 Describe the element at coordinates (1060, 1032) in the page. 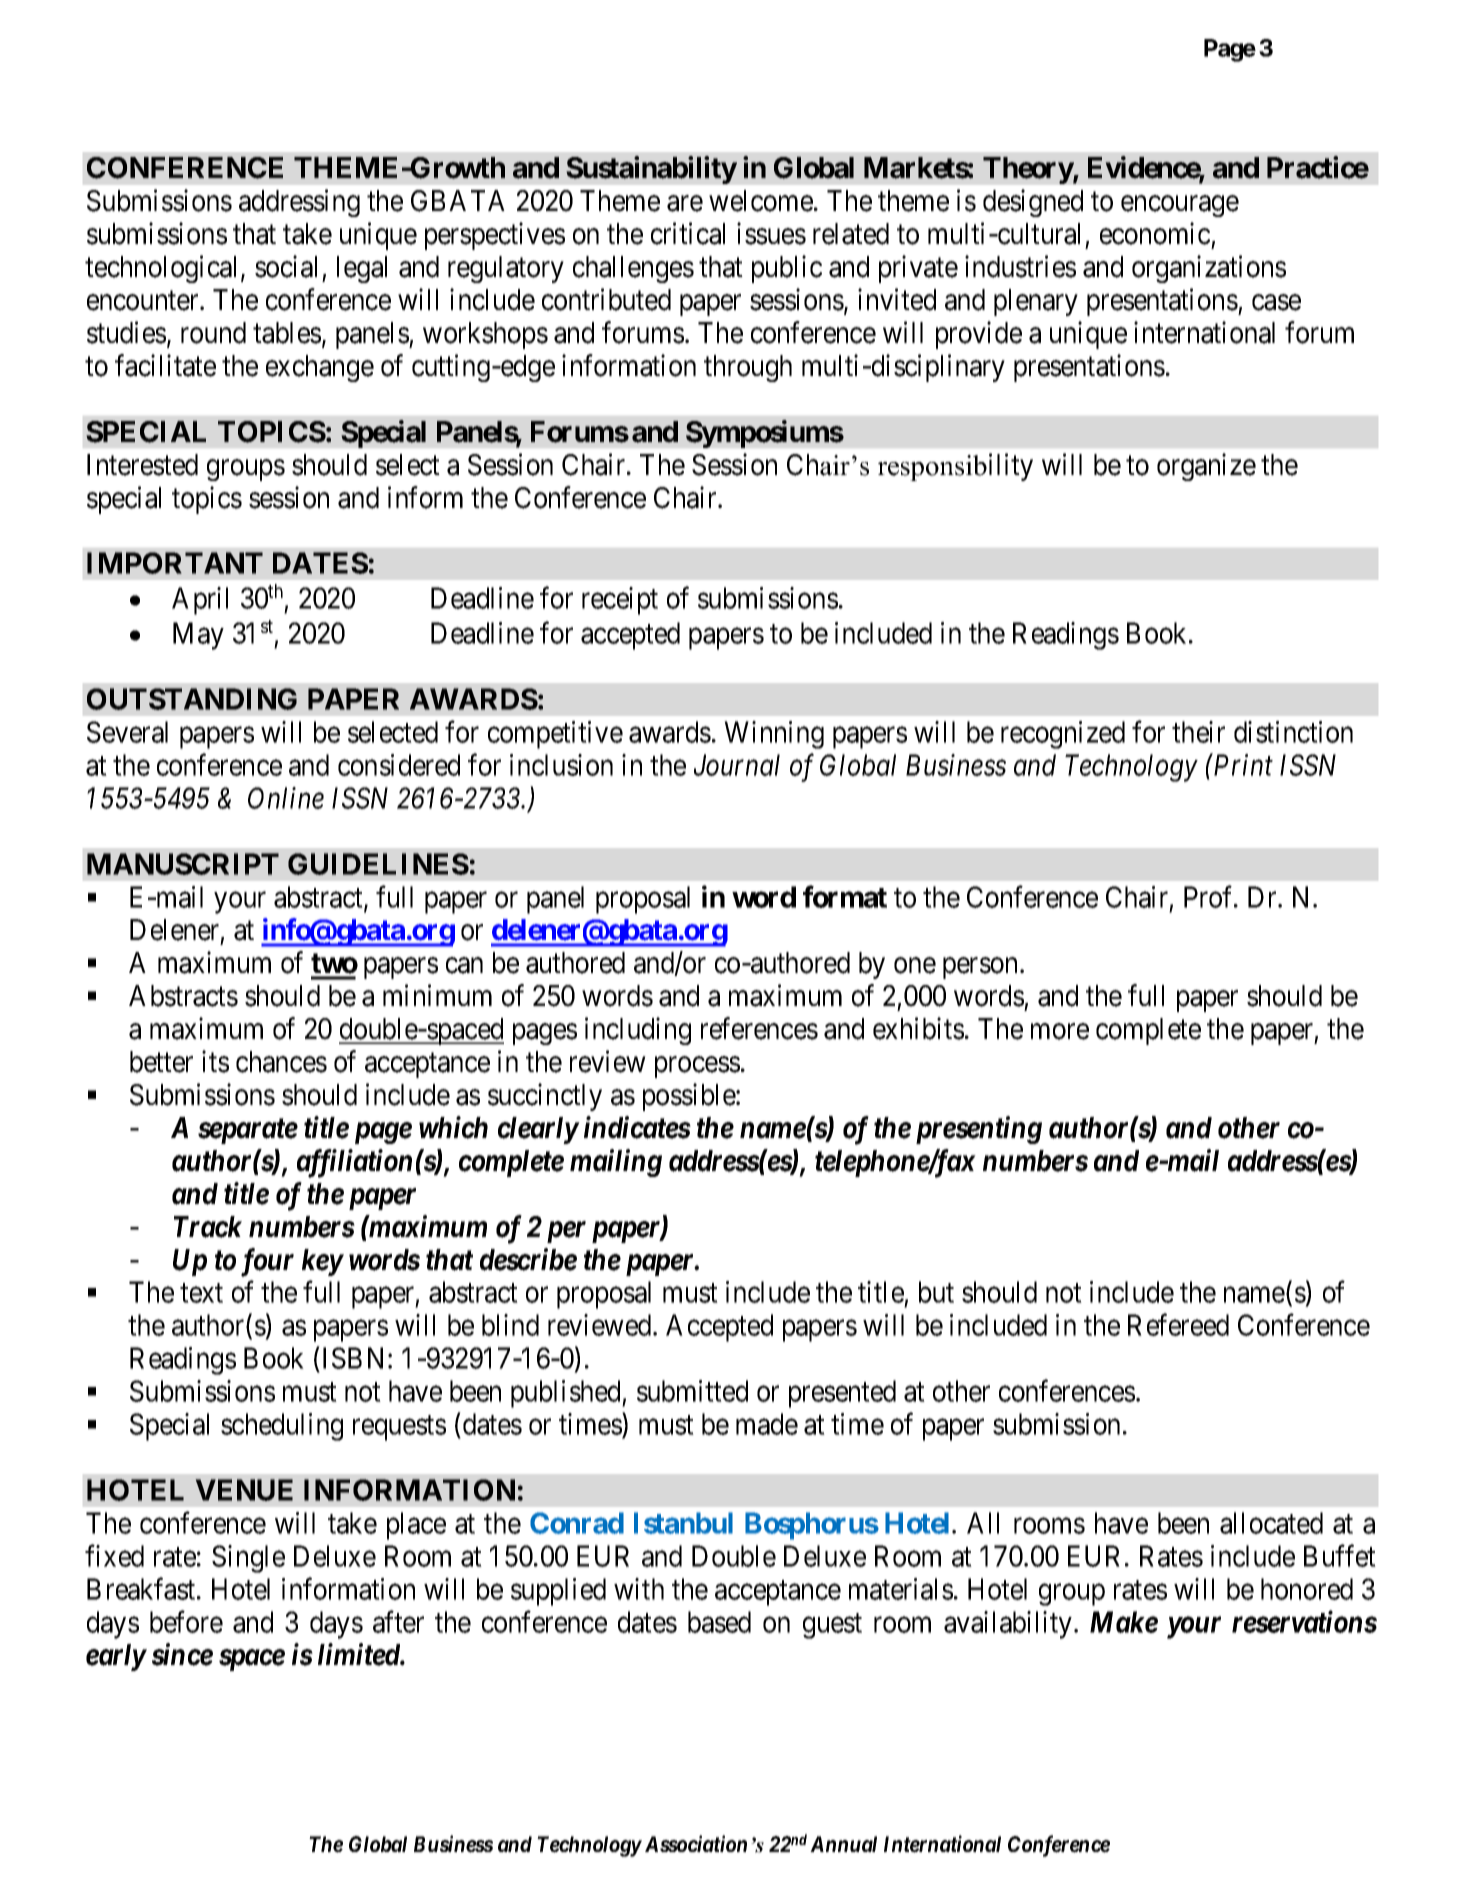

I see `more` at that location.
